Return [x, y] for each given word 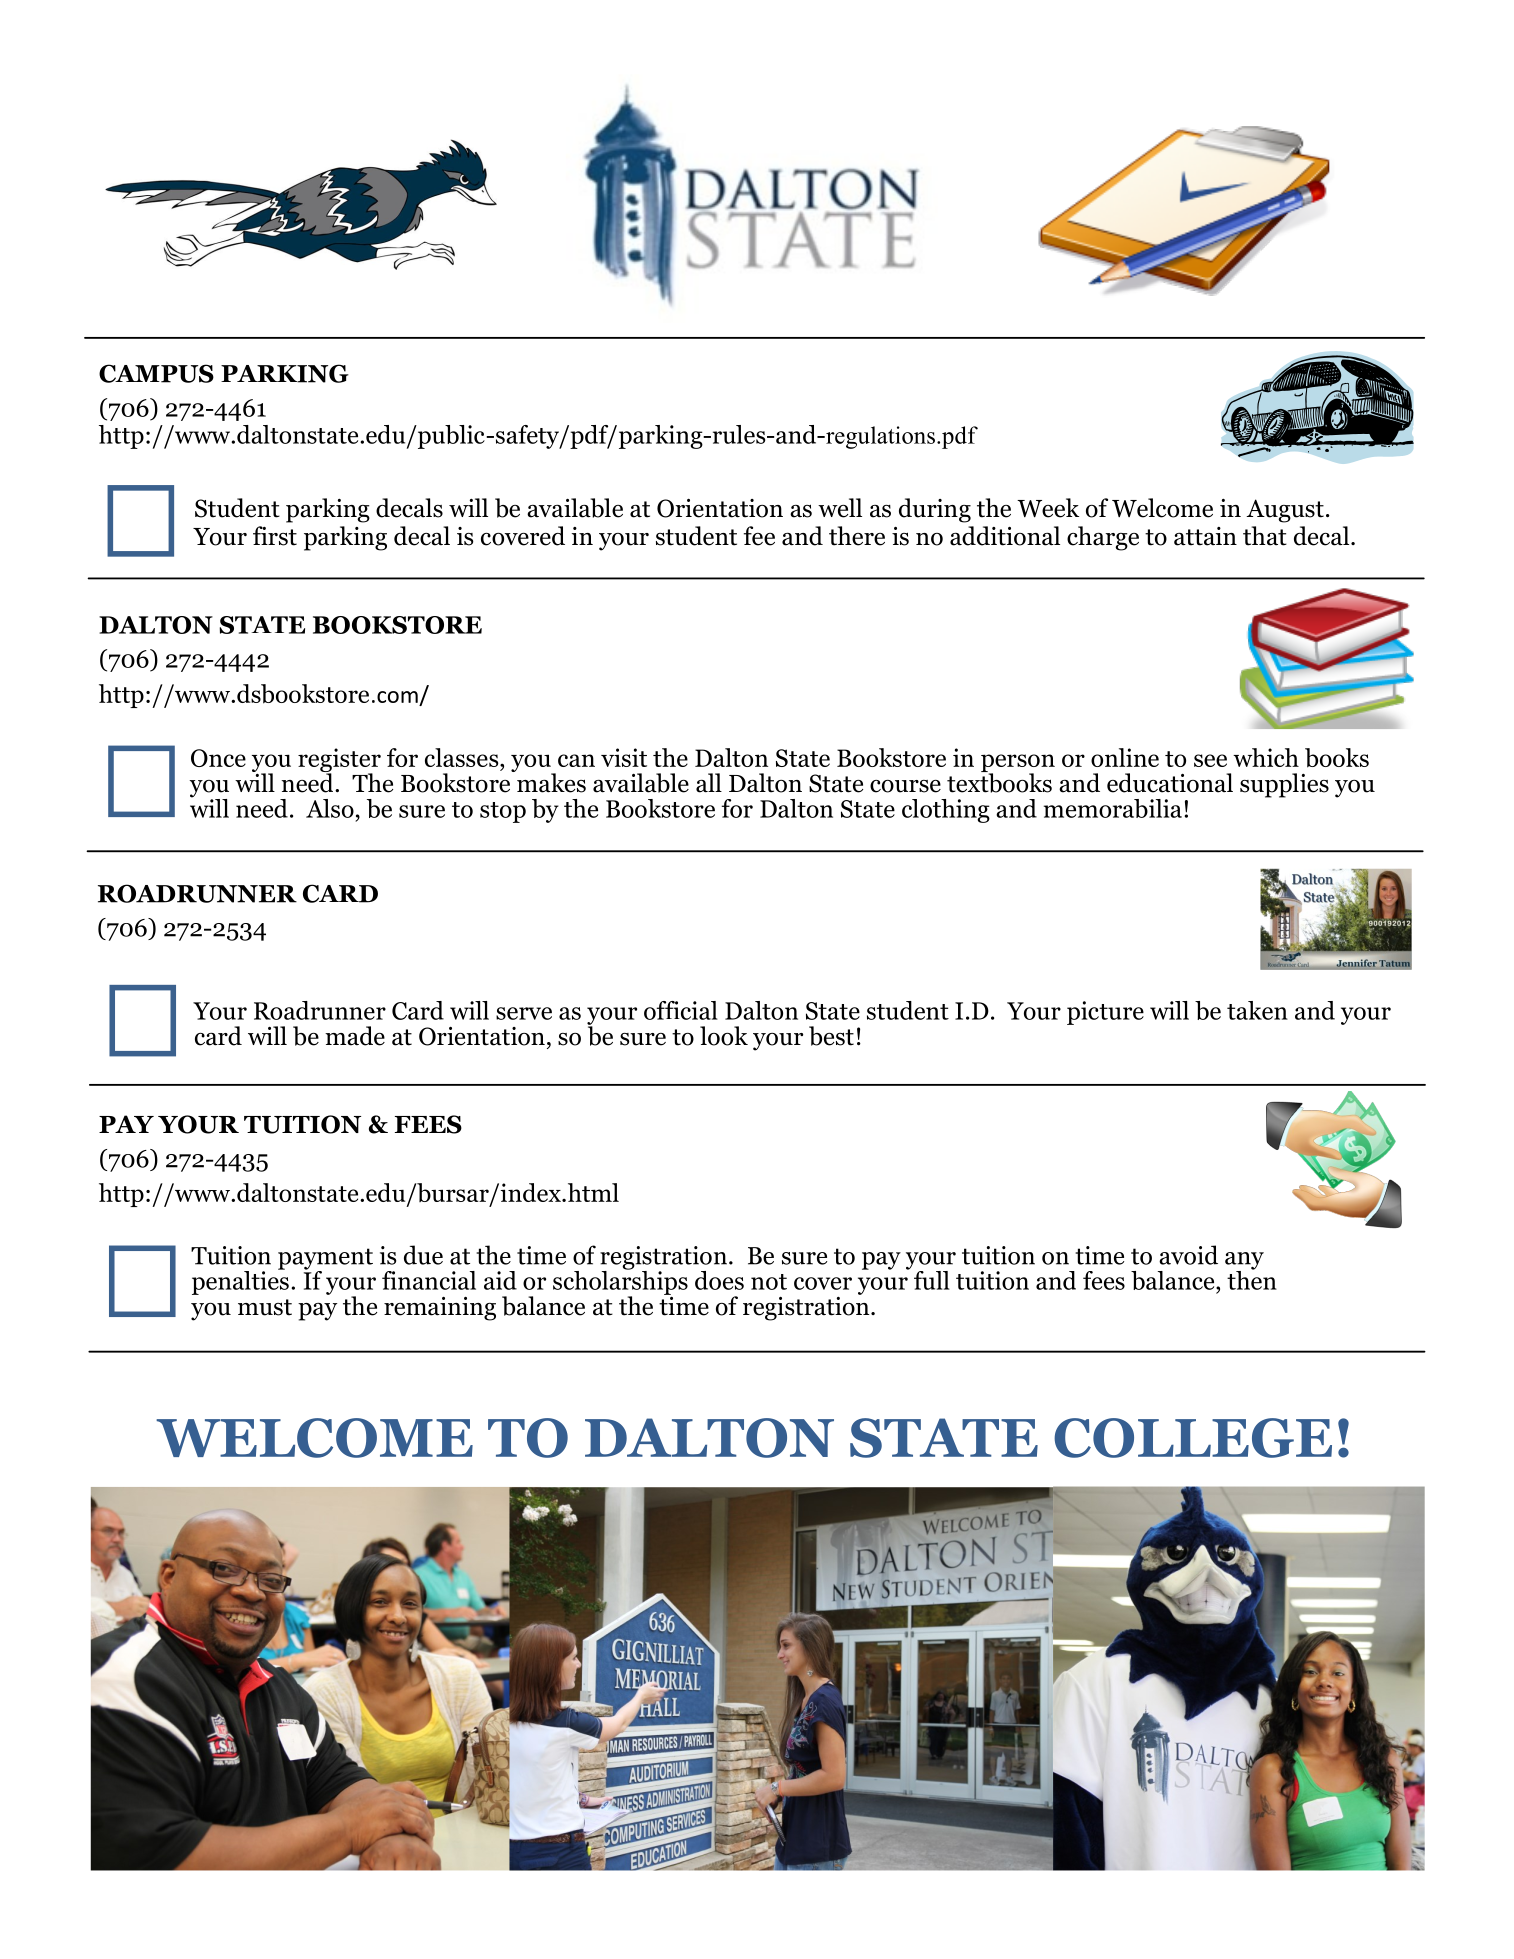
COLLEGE [1193, 1438]
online [1125, 757]
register [339, 761]
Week [1048, 508]
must [265, 1307]
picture [1105, 1013]
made [355, 1036]
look [724, 1036]
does [719, 1280]
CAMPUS [156, 373]
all [709, 783]
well [840, 508]
